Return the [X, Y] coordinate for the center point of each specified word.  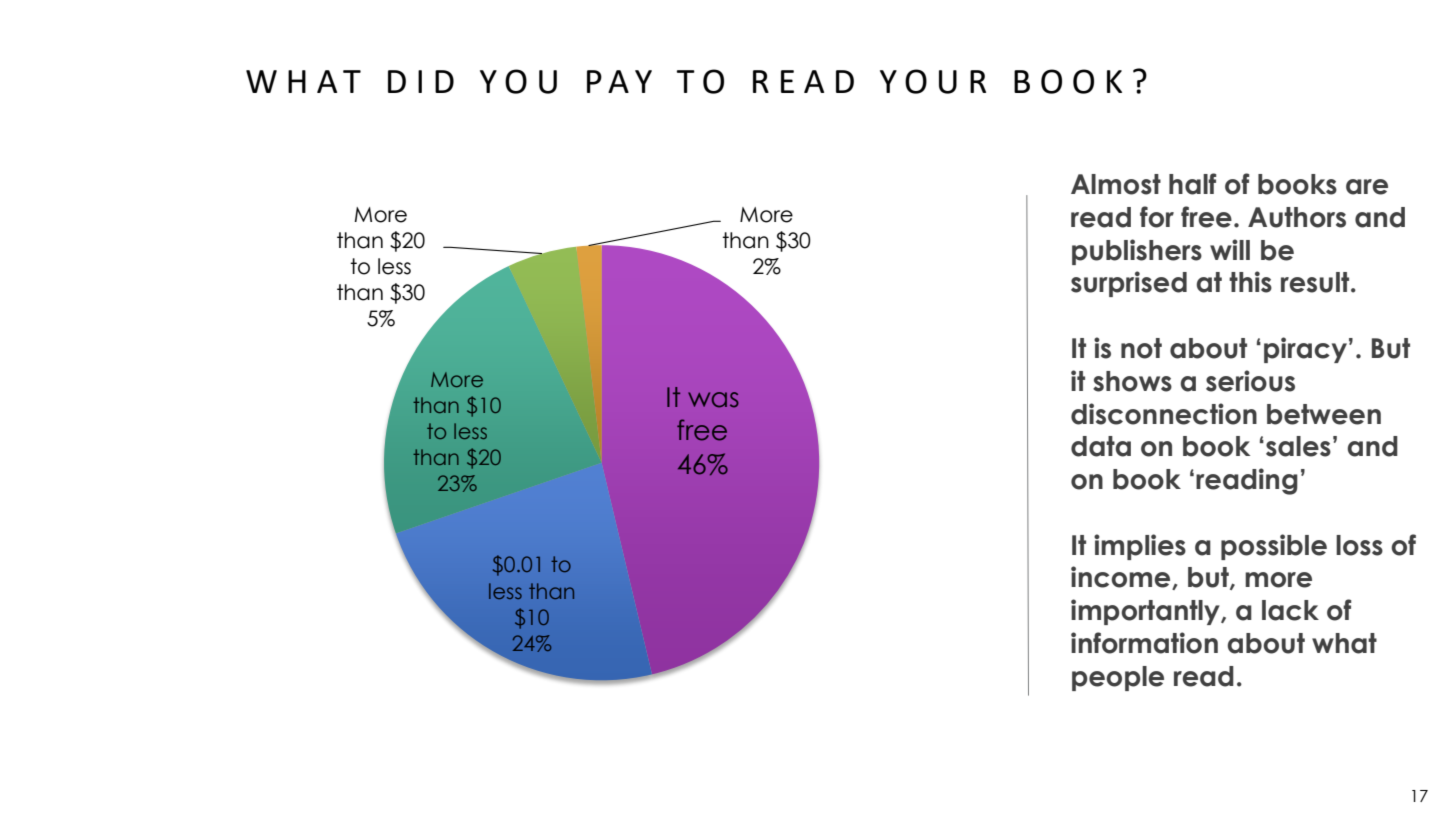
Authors [1297, 217]
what [1344, 643]
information [1144, 643]
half [1192, 184]
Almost [1116, 184]
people [1118, 678]
